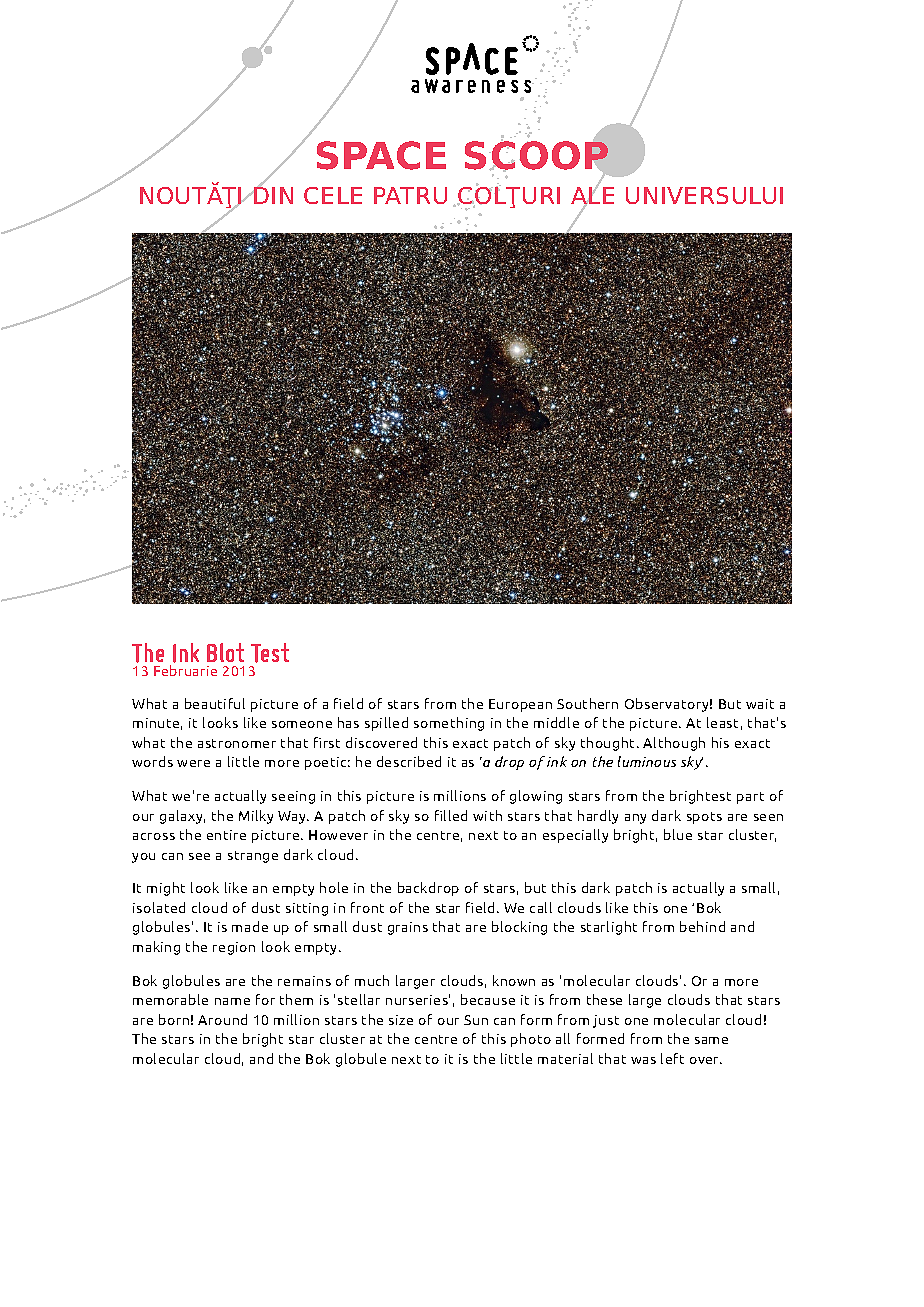 The height and width of the screenshot is (1307, 924). Describe the element at coordinates (222, 1019) in the screenshot. I see `Around` at that location.
